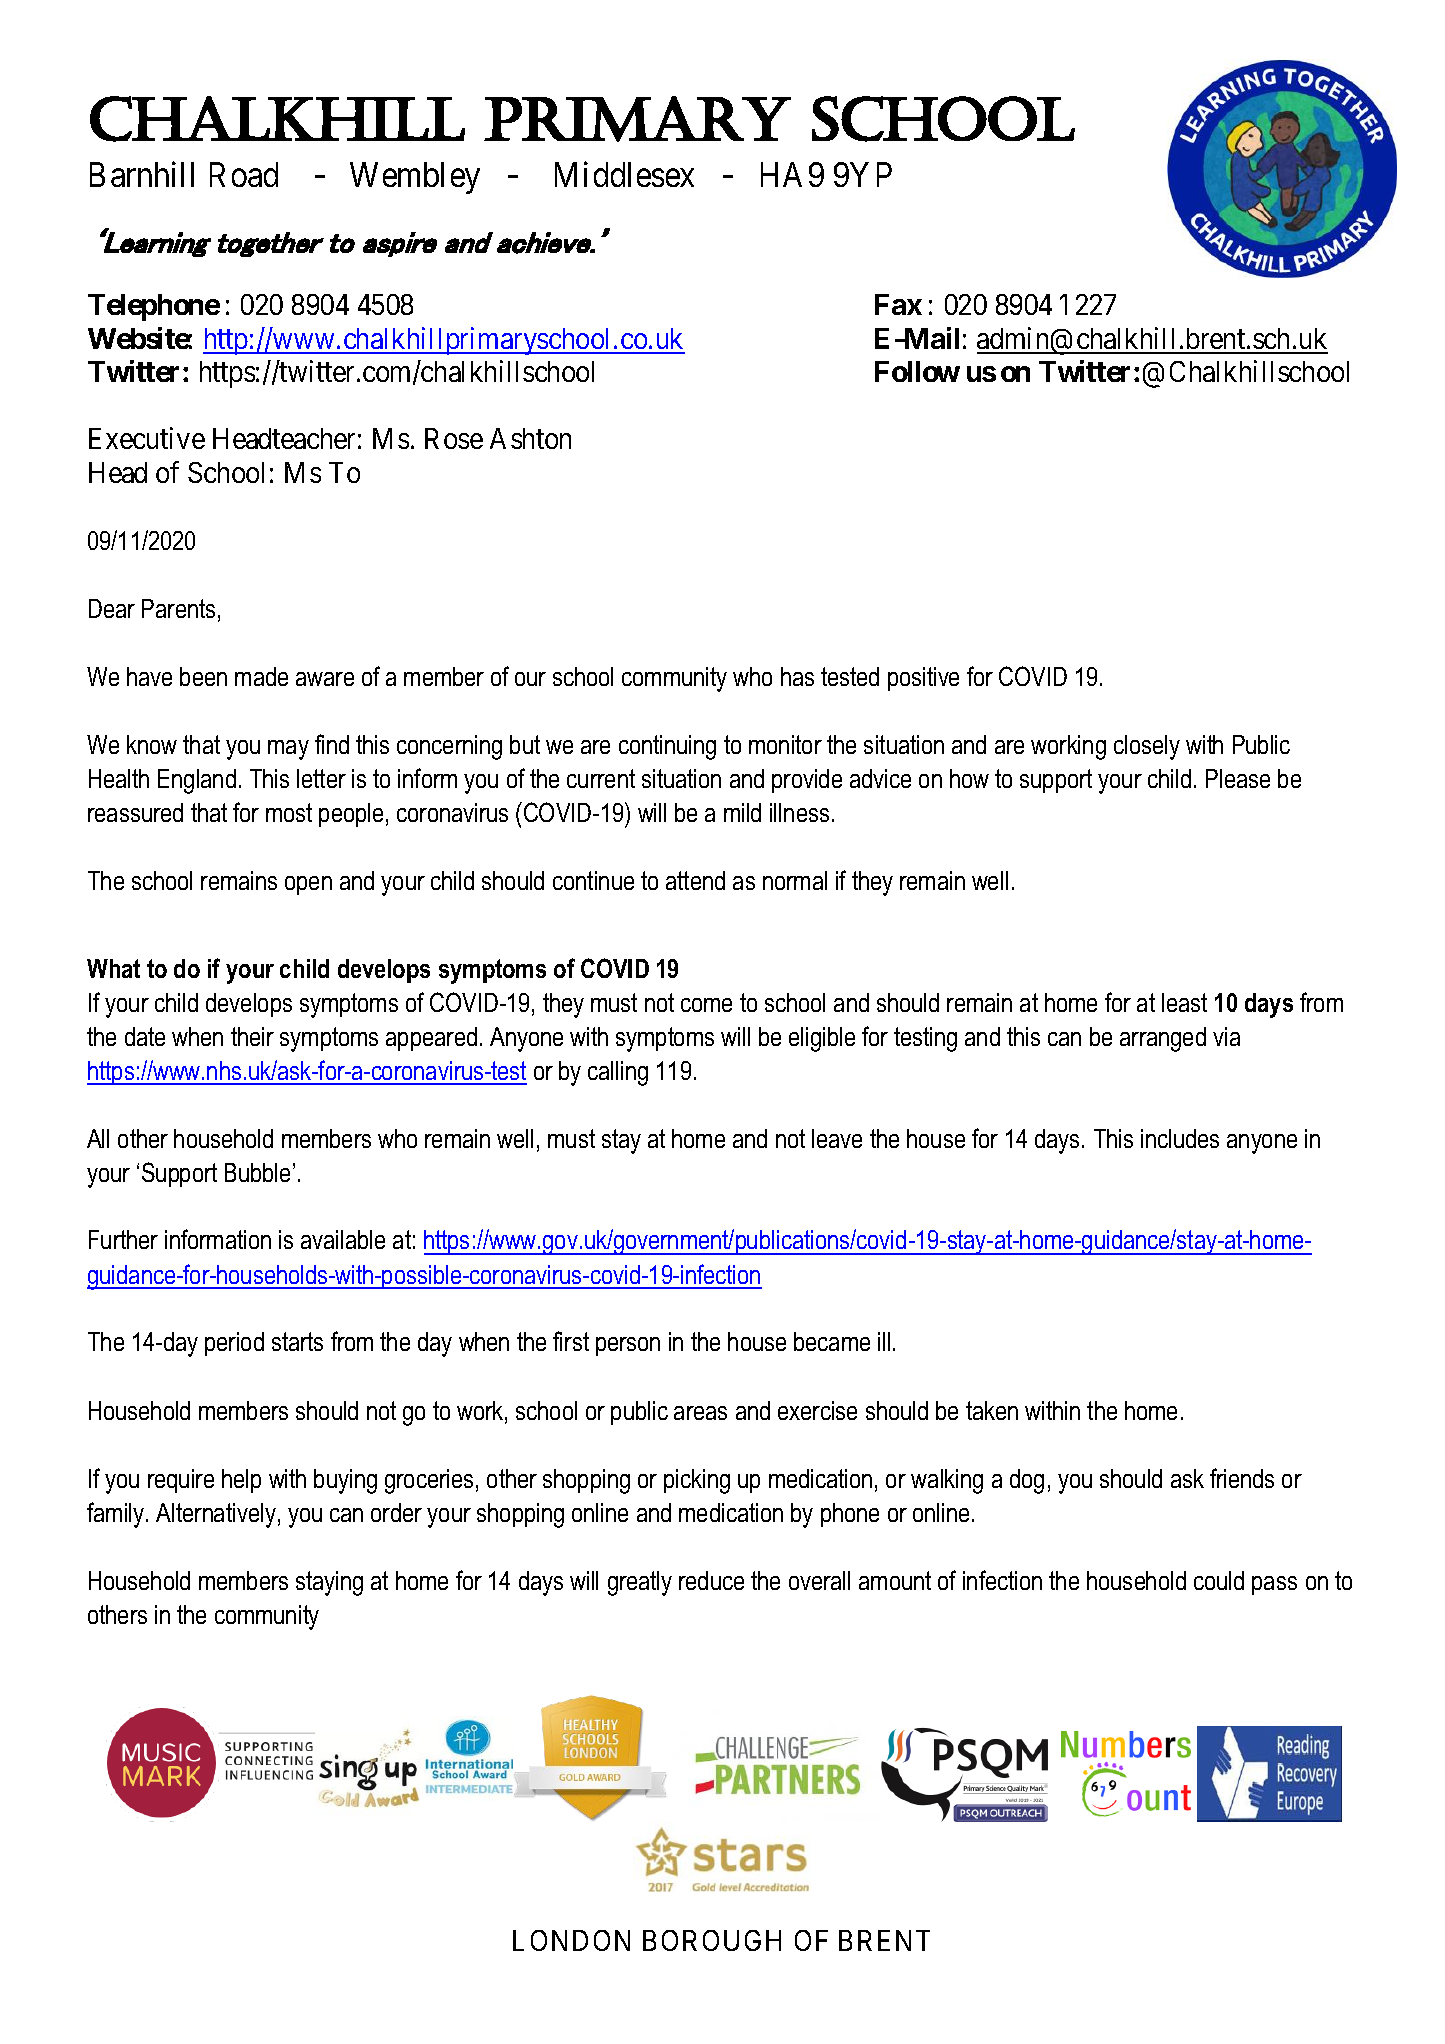 Image resolution: width=1445 pixels, height=2044 pixels. I want to click on Fax, so click(898, 304).
